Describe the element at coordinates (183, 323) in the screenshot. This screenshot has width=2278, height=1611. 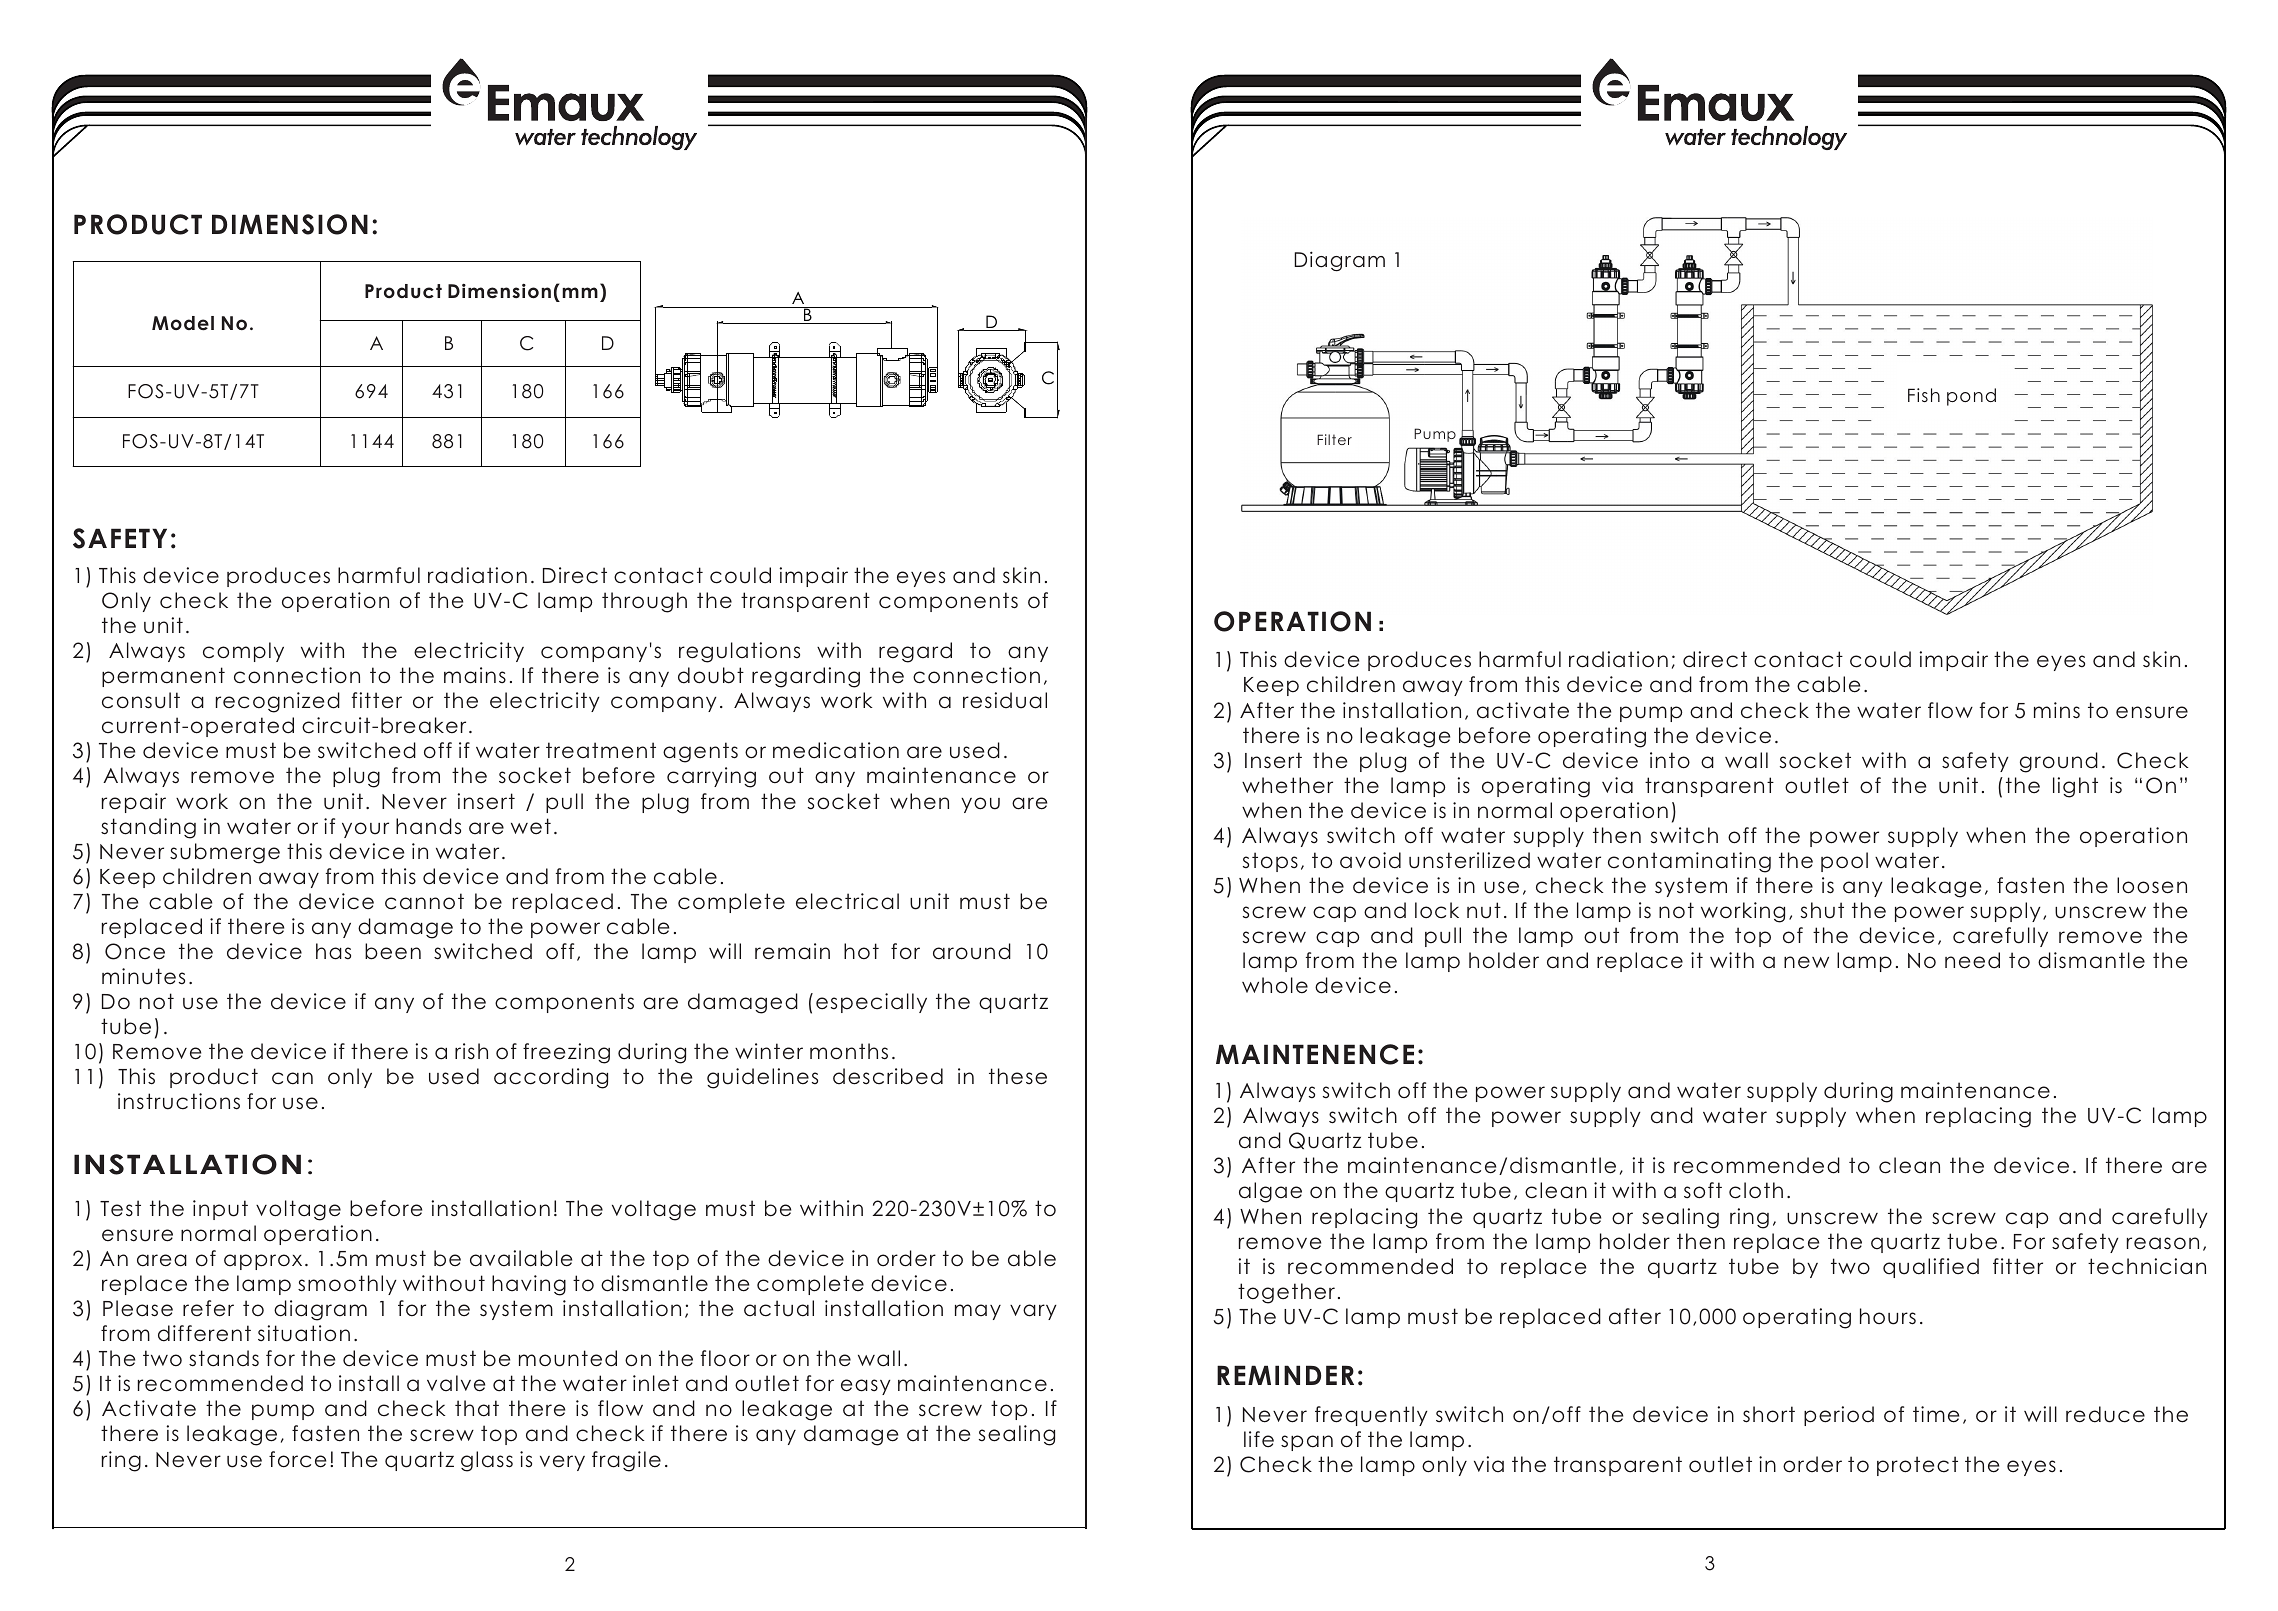
I see `Model` at that location.
